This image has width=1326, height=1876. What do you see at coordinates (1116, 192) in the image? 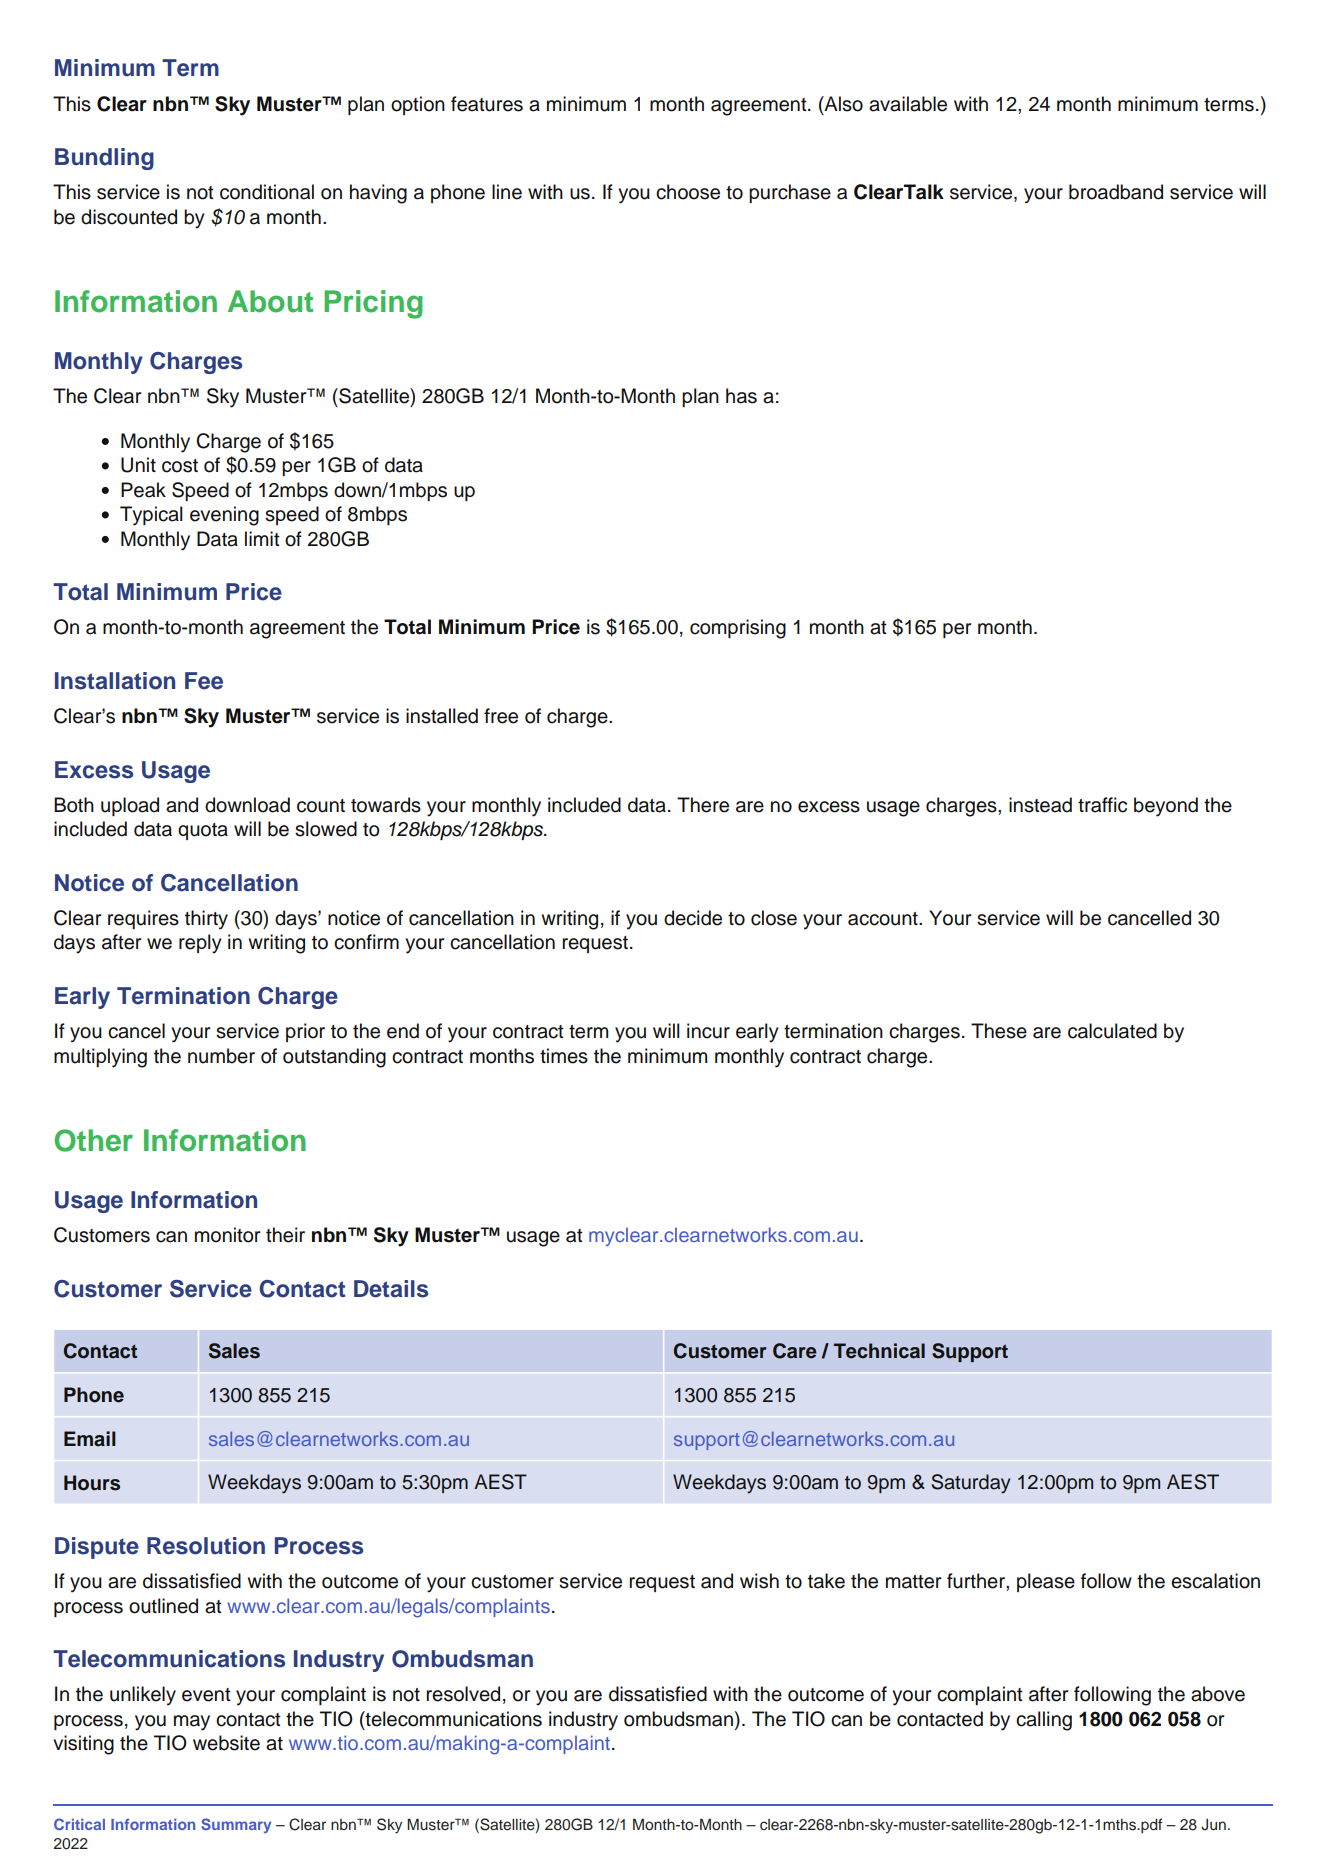
I see `broadband` at bounding box center [1116, 192].
